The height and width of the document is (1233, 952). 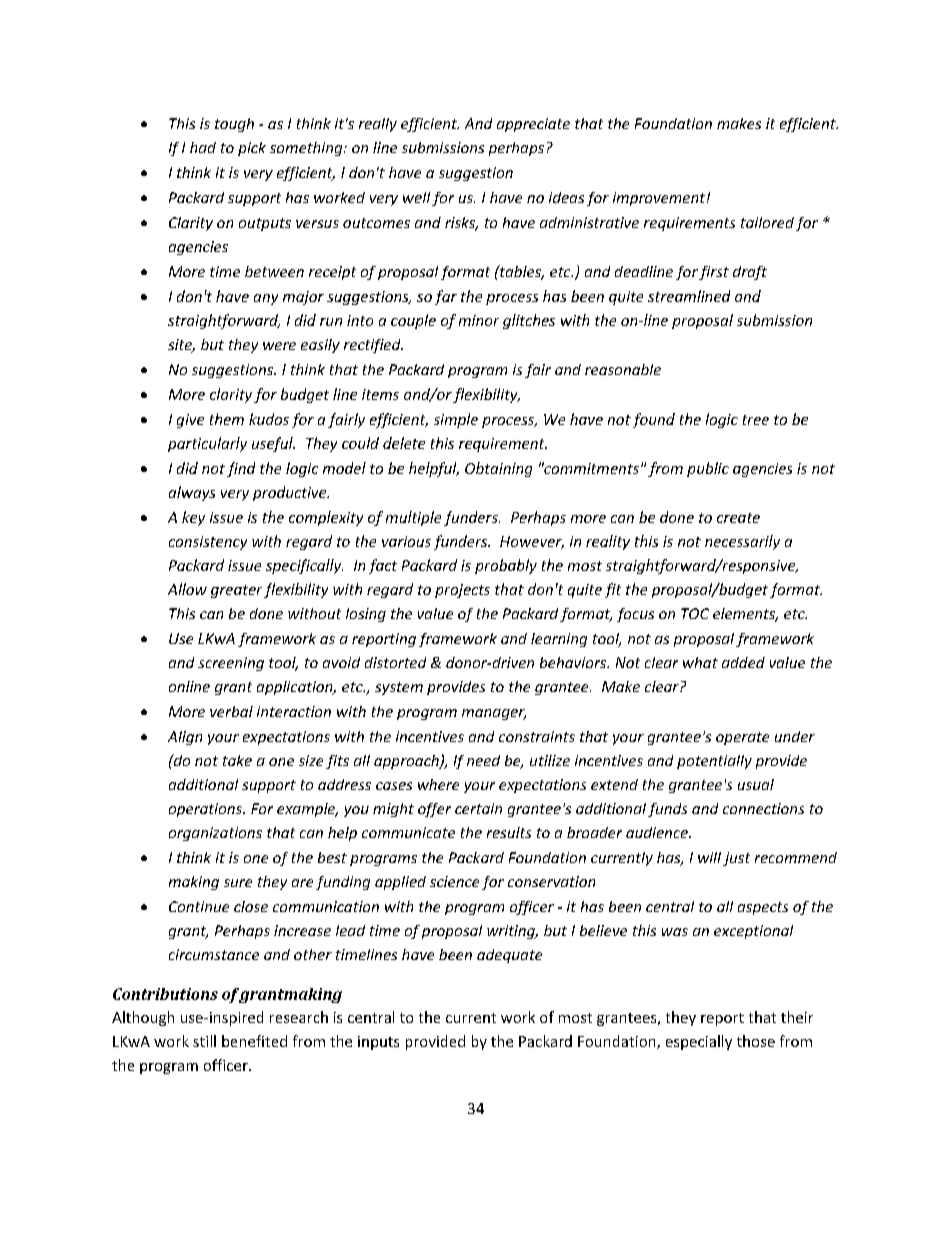 What do you see at coordinates (742, 738) in the document?
I see `operate` at bounding box center [742, 738].
